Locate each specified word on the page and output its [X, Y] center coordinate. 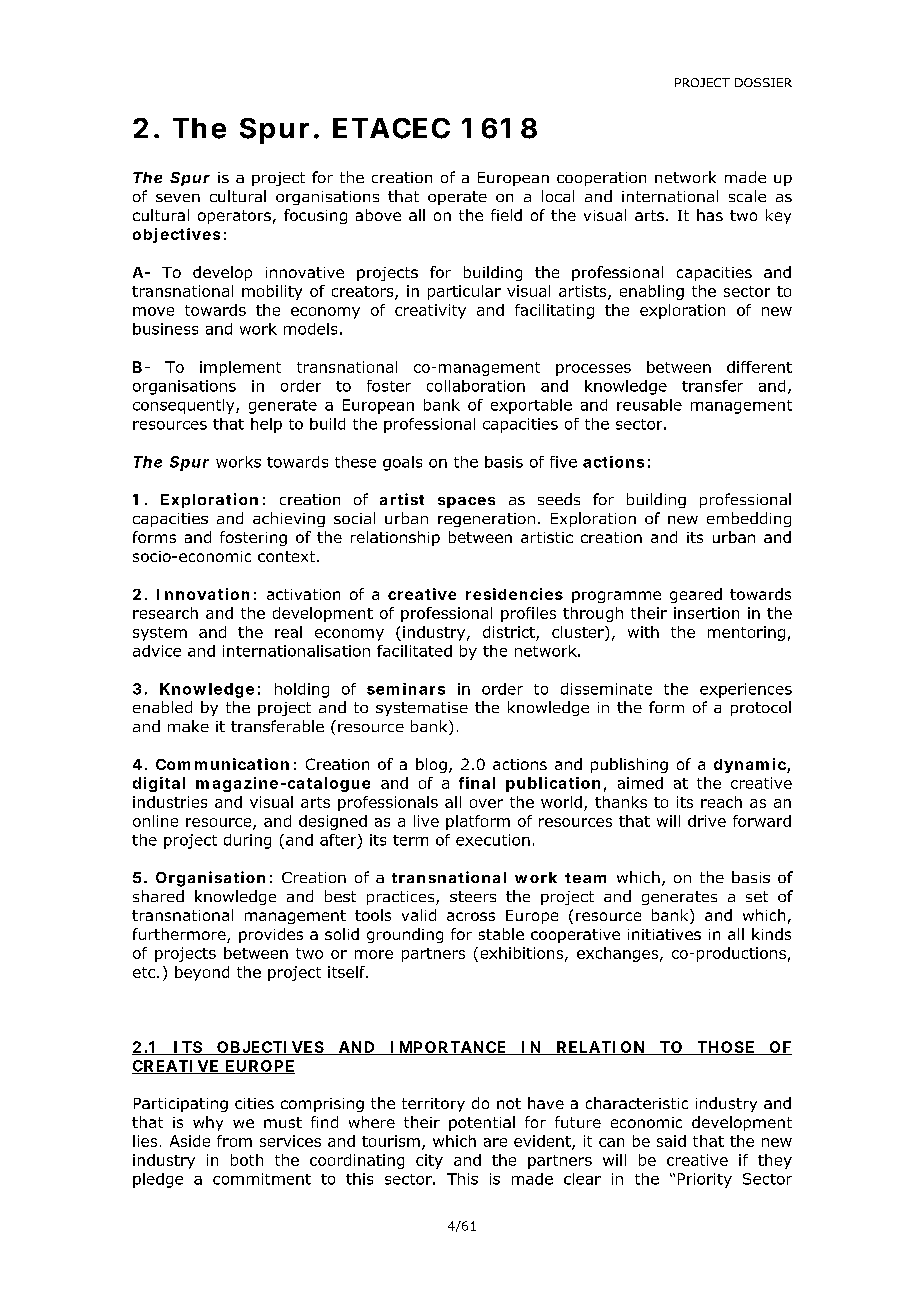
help [266, 425]
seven [178, 198]
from [234, 1141]
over [486, 803]
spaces [466, 502]
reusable [649, 405]
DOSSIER [763, 82]
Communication [222, 764]
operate [457, 198]
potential [482, 1123]
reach [721, 802]
